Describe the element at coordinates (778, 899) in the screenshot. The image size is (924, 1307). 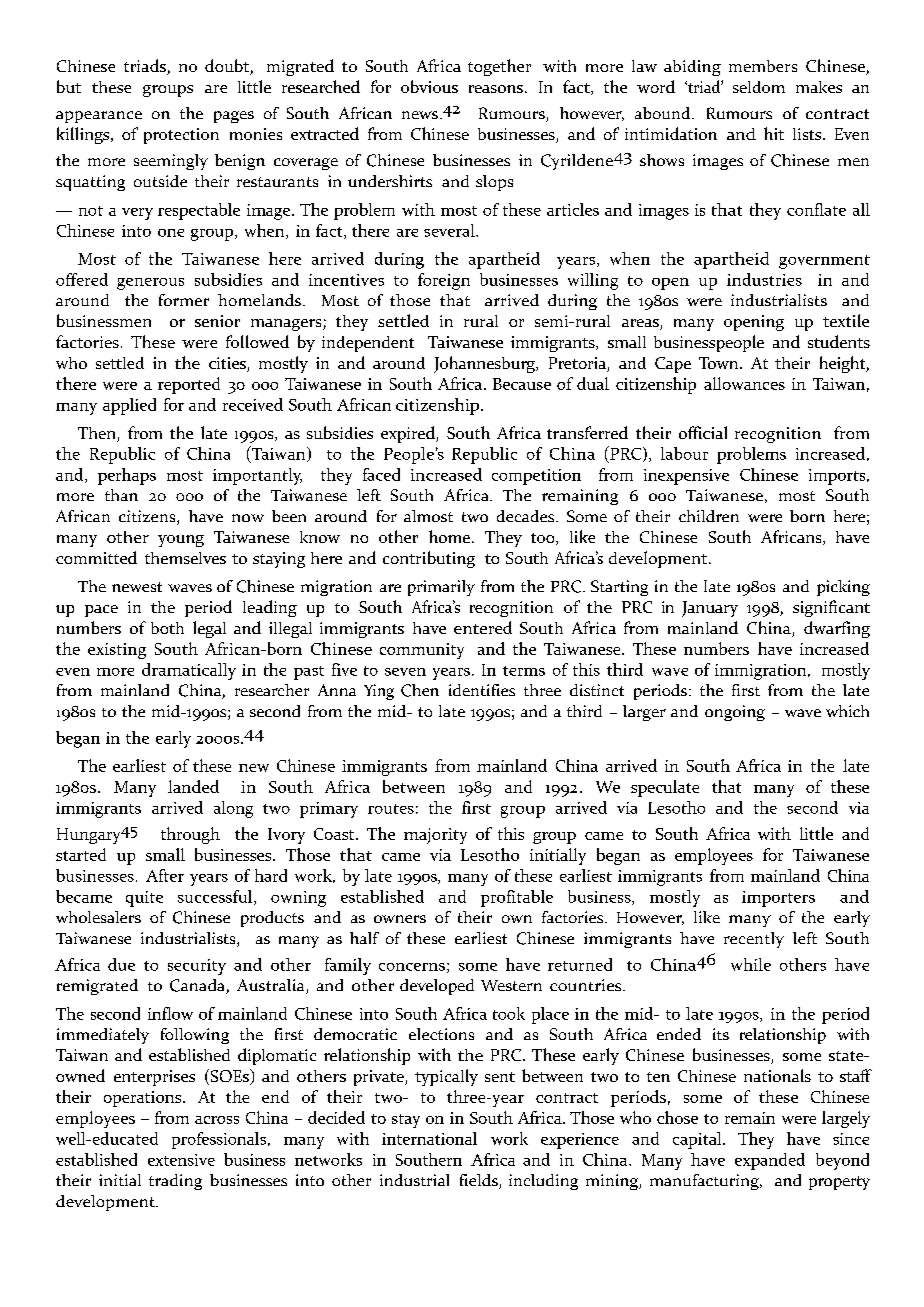
I see `importers` at that location.
